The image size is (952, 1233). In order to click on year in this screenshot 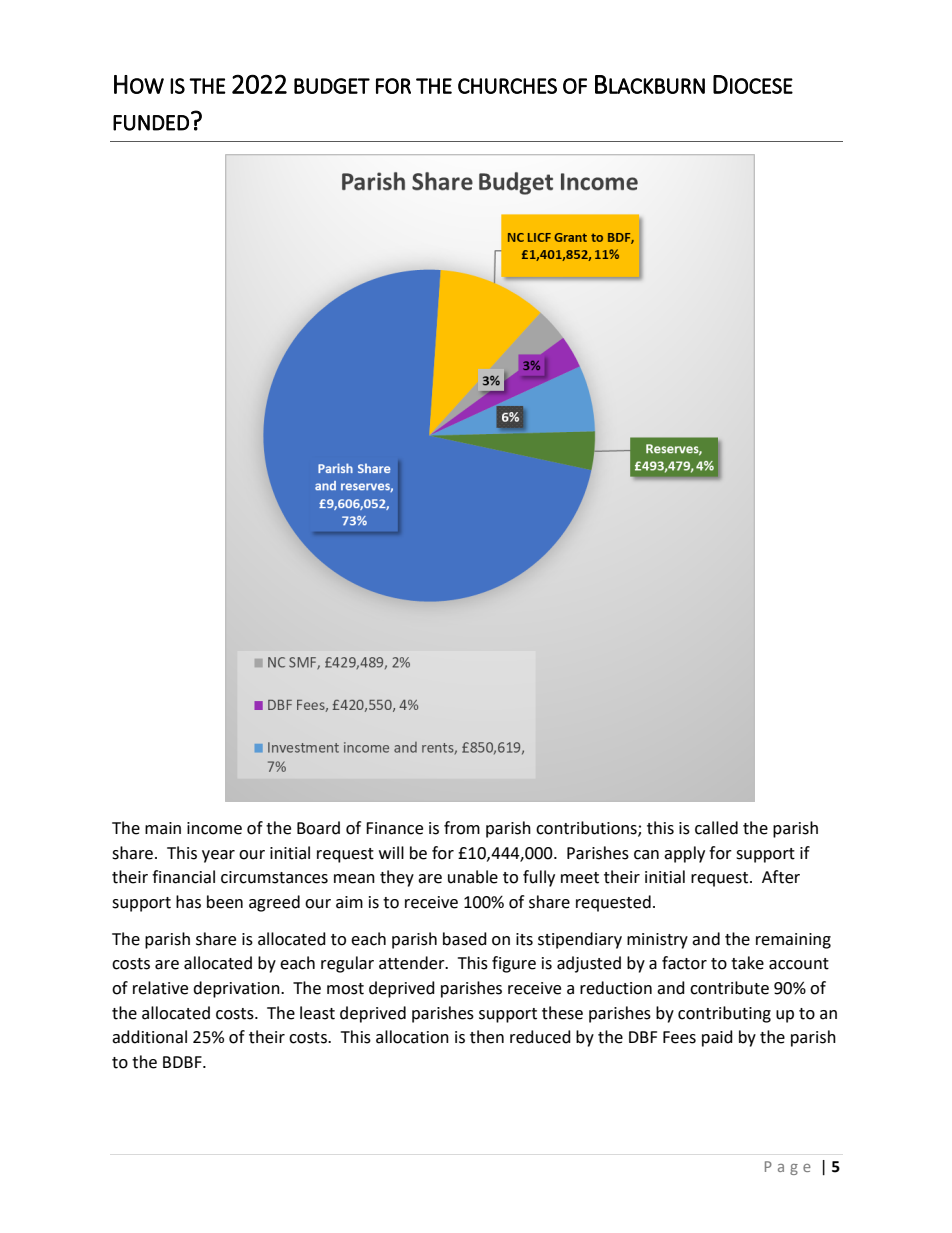, I will do `click(218, 856)`.
